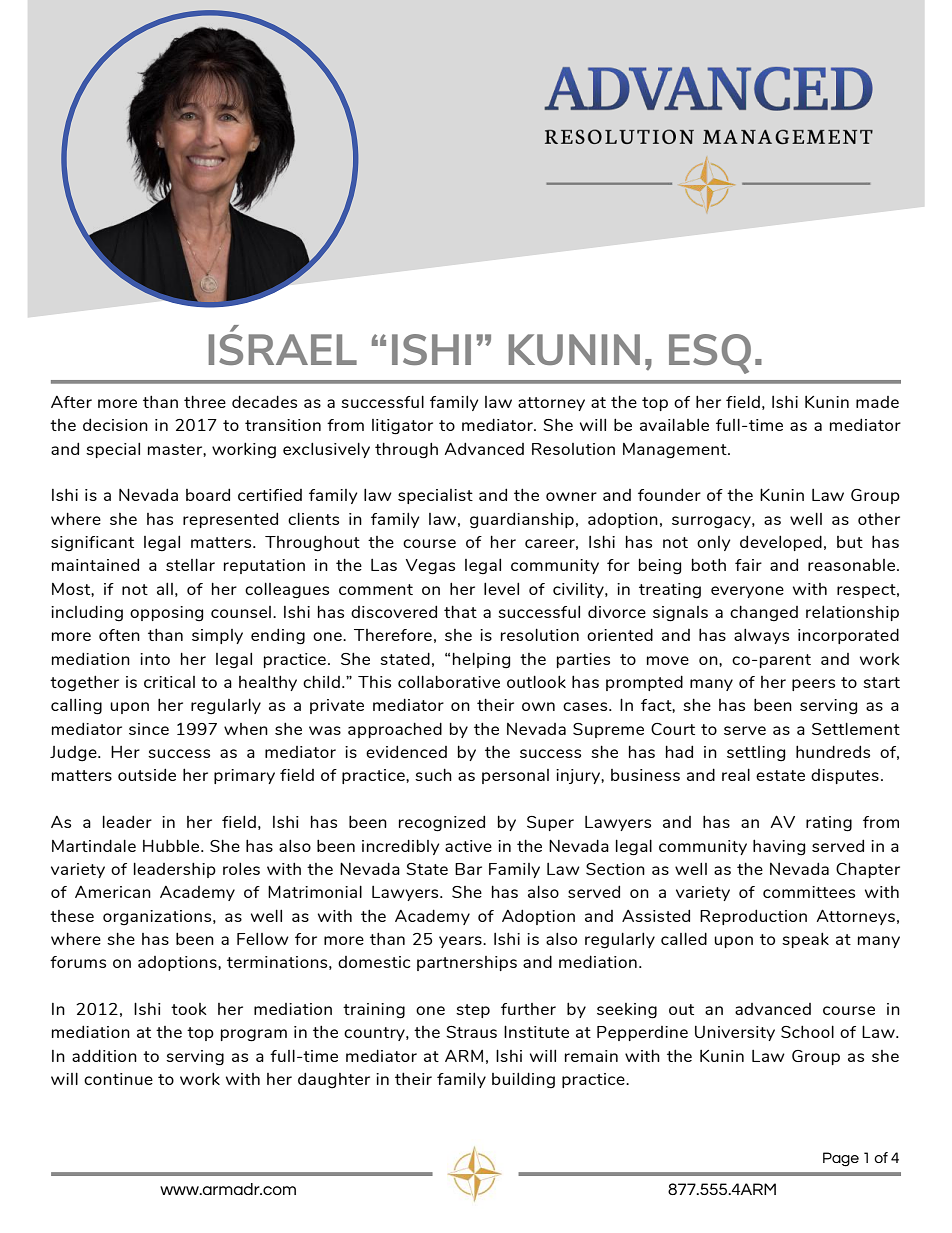 The height and width of the screenshot is (1233, 952). I want to click on litigator, so click(402, 427).
